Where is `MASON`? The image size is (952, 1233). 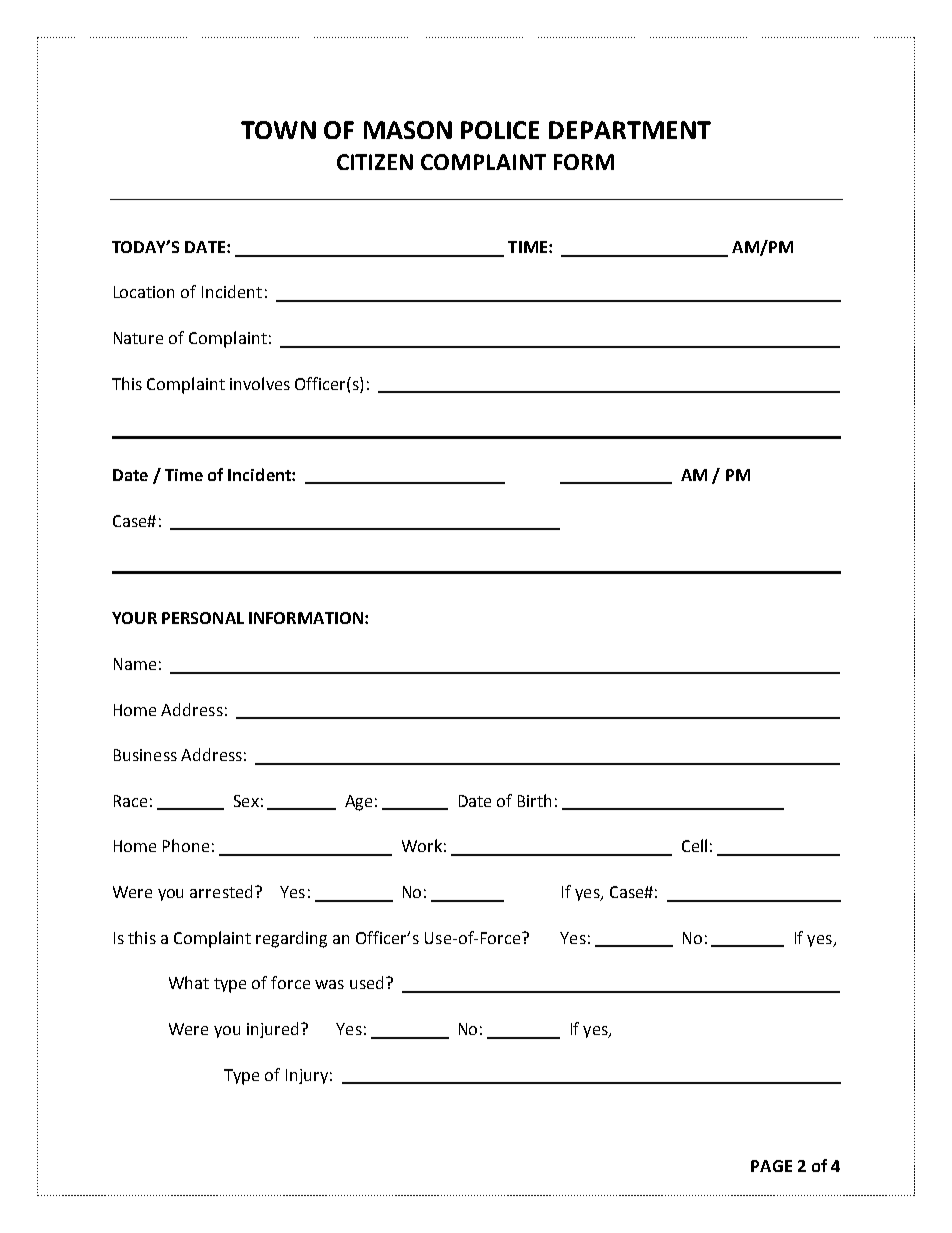
MASON is located at coordinates (408, 130).
